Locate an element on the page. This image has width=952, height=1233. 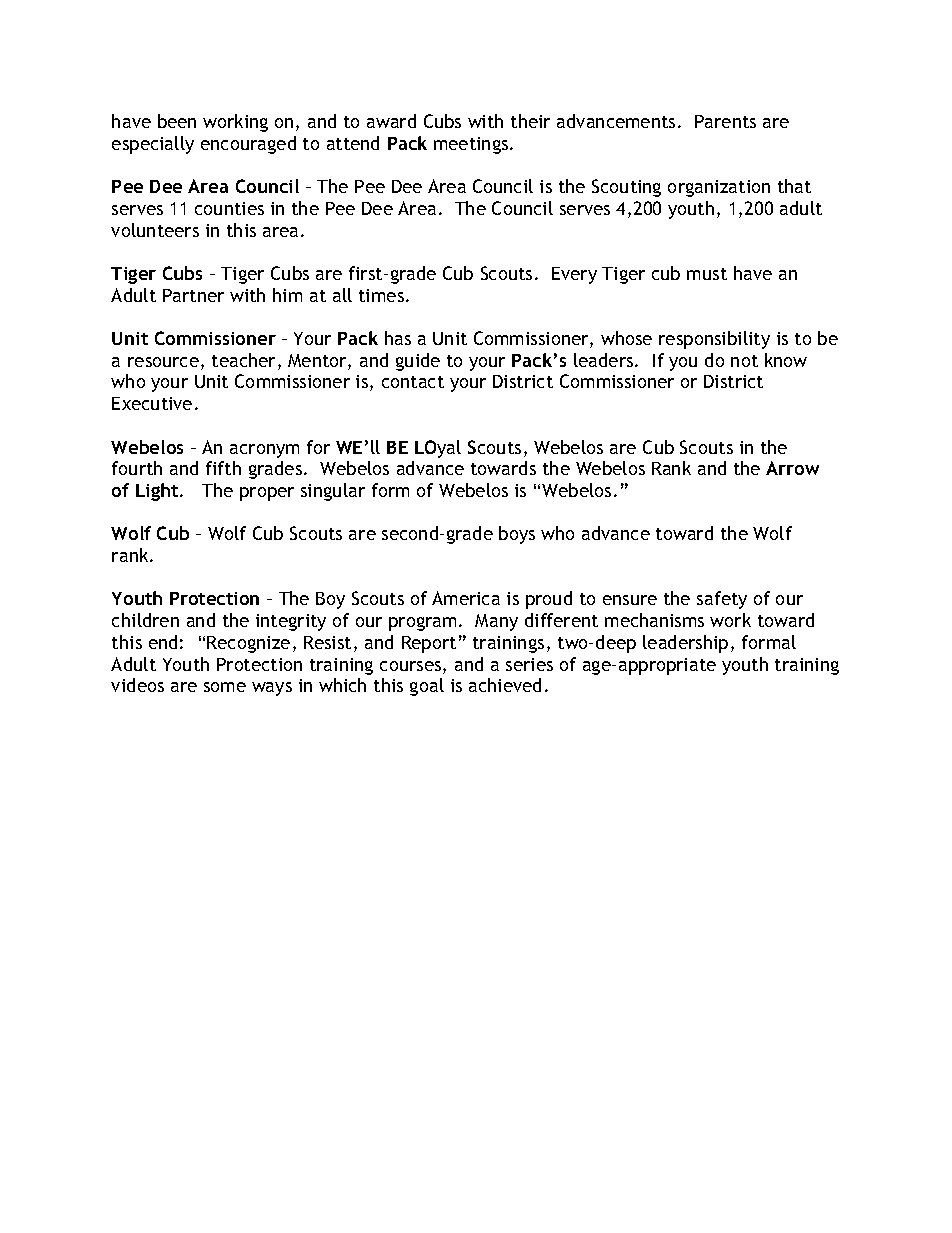
meetings is located at coordinates (472, 145).
